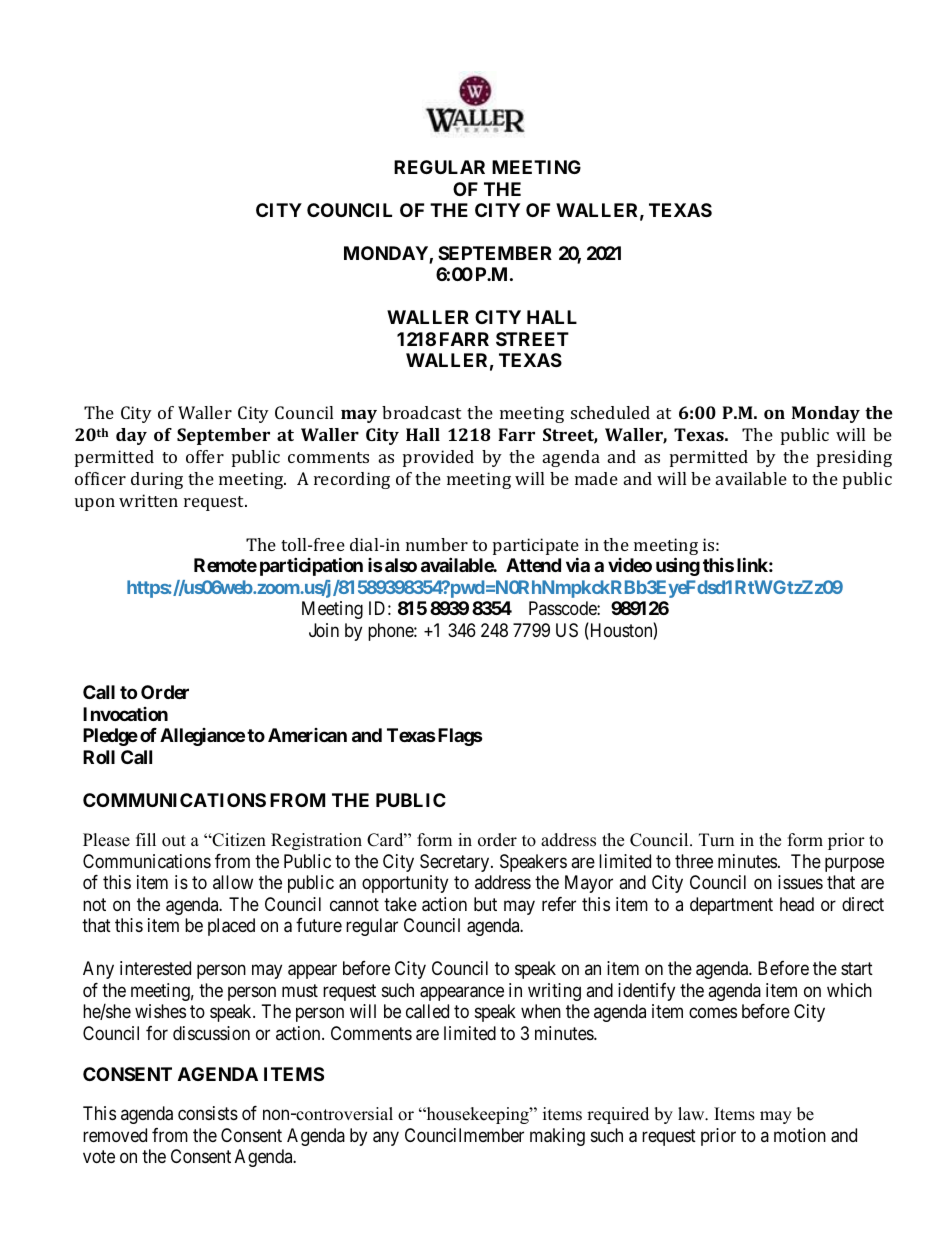 This document has width=952, height=1233. I want to click on Join, so click(324, 630).
